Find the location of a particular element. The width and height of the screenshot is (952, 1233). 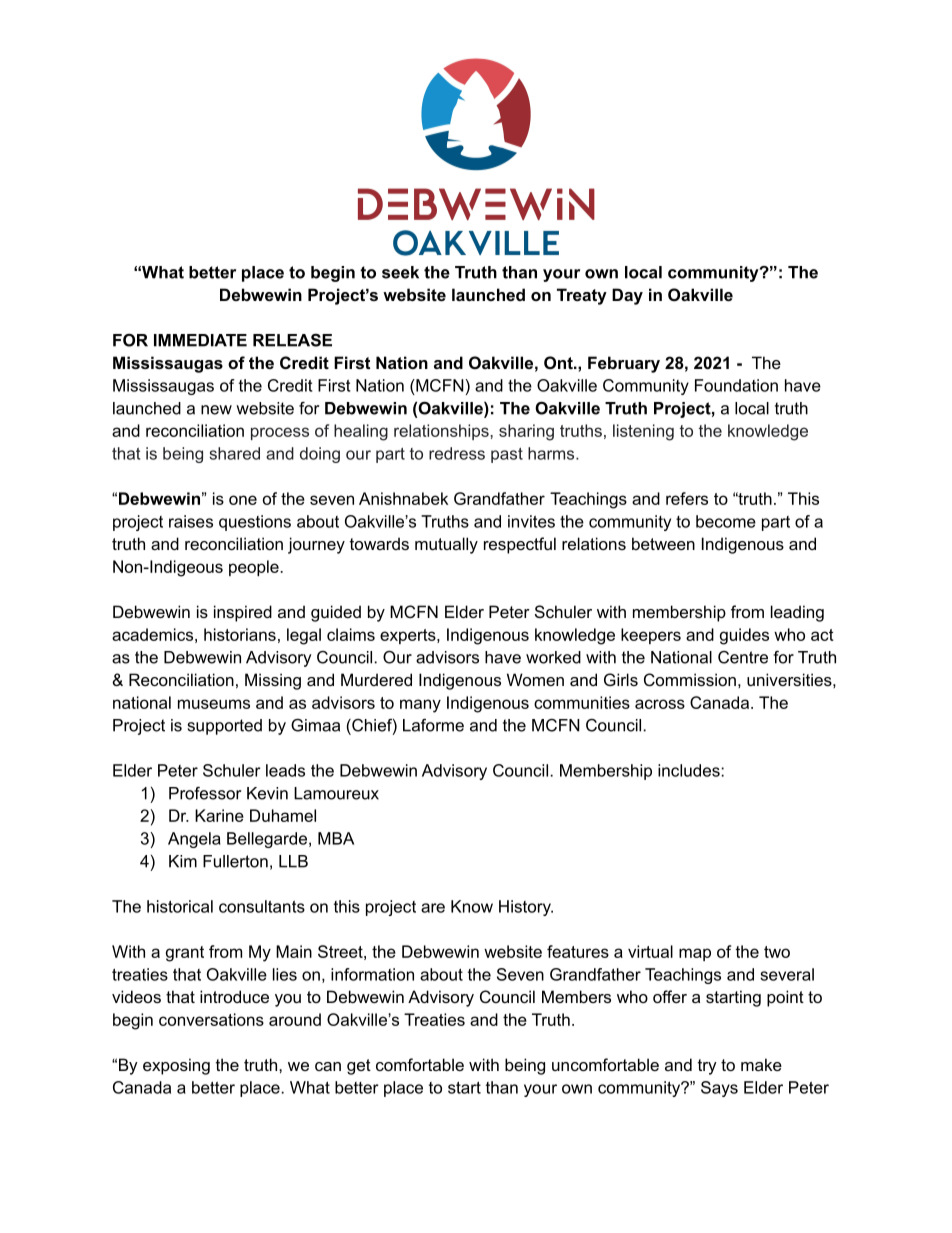

exposing is located at coordinates (176, 1066).
